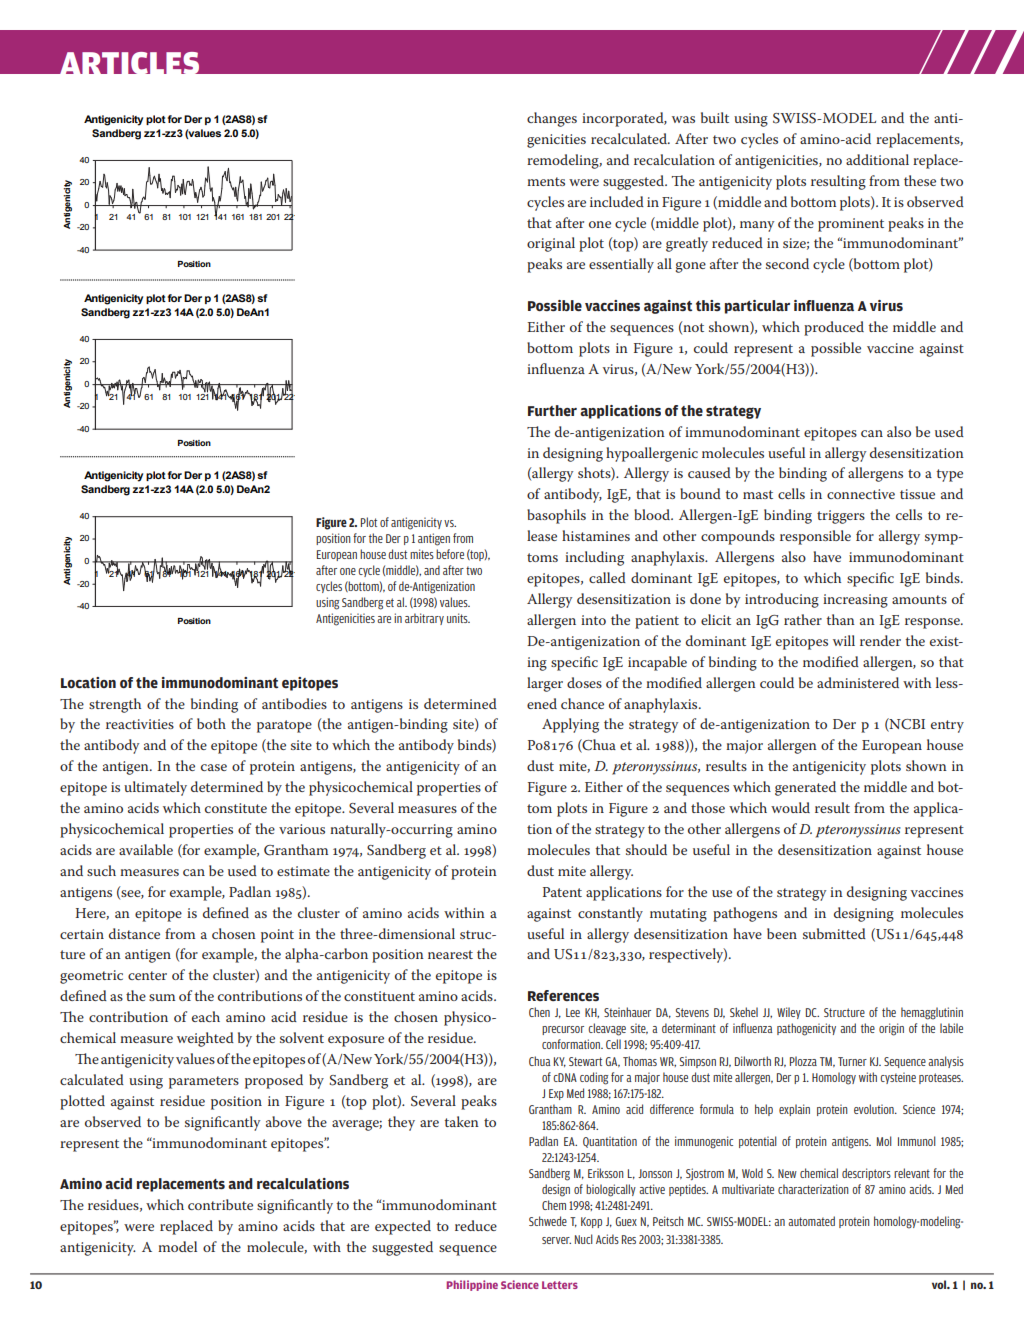 This screenshot has width=1024, height=1325. I want to click on Letters, so click(560, 1285).
